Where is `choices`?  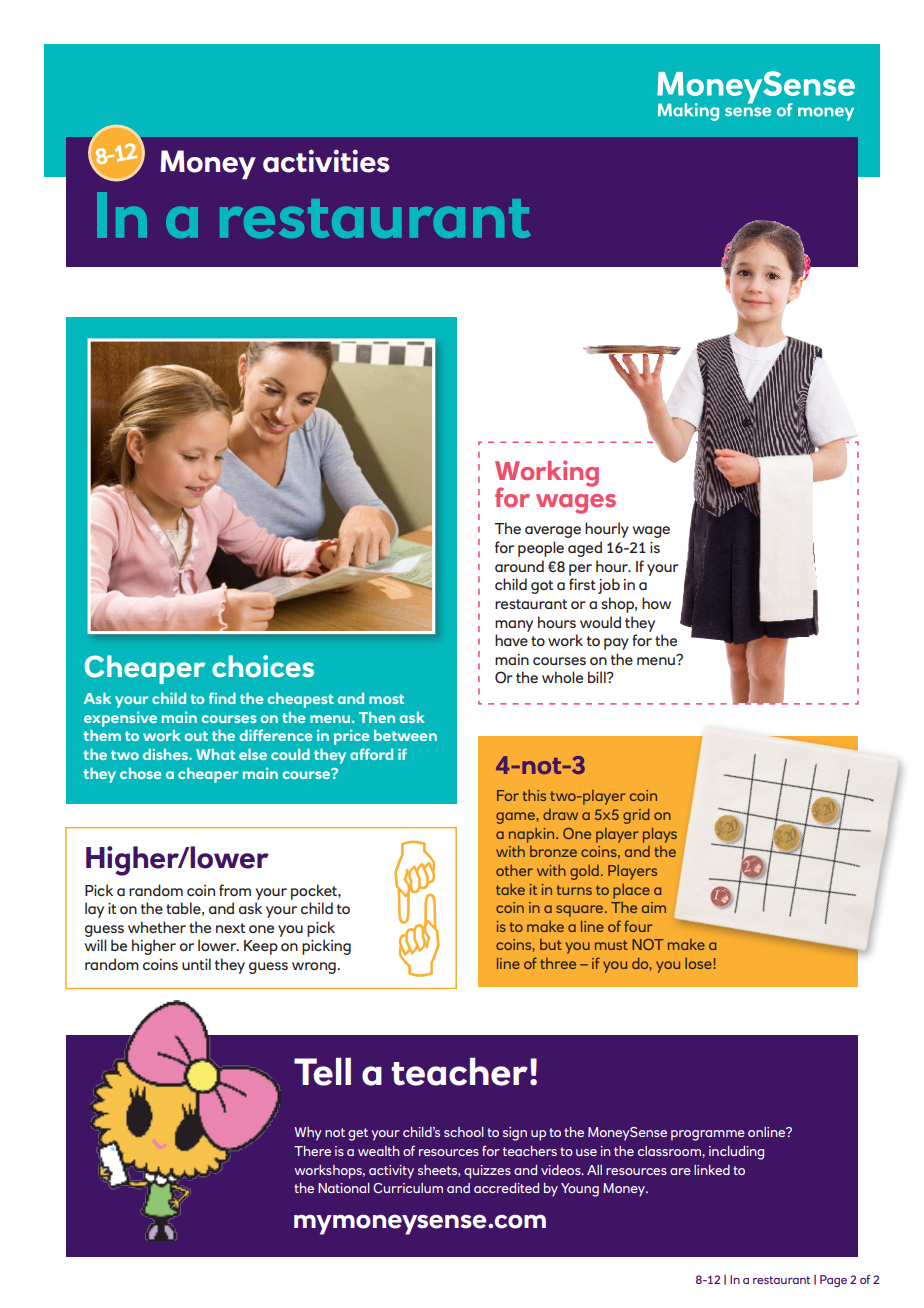
choices is located at coordinates (263, 666).
